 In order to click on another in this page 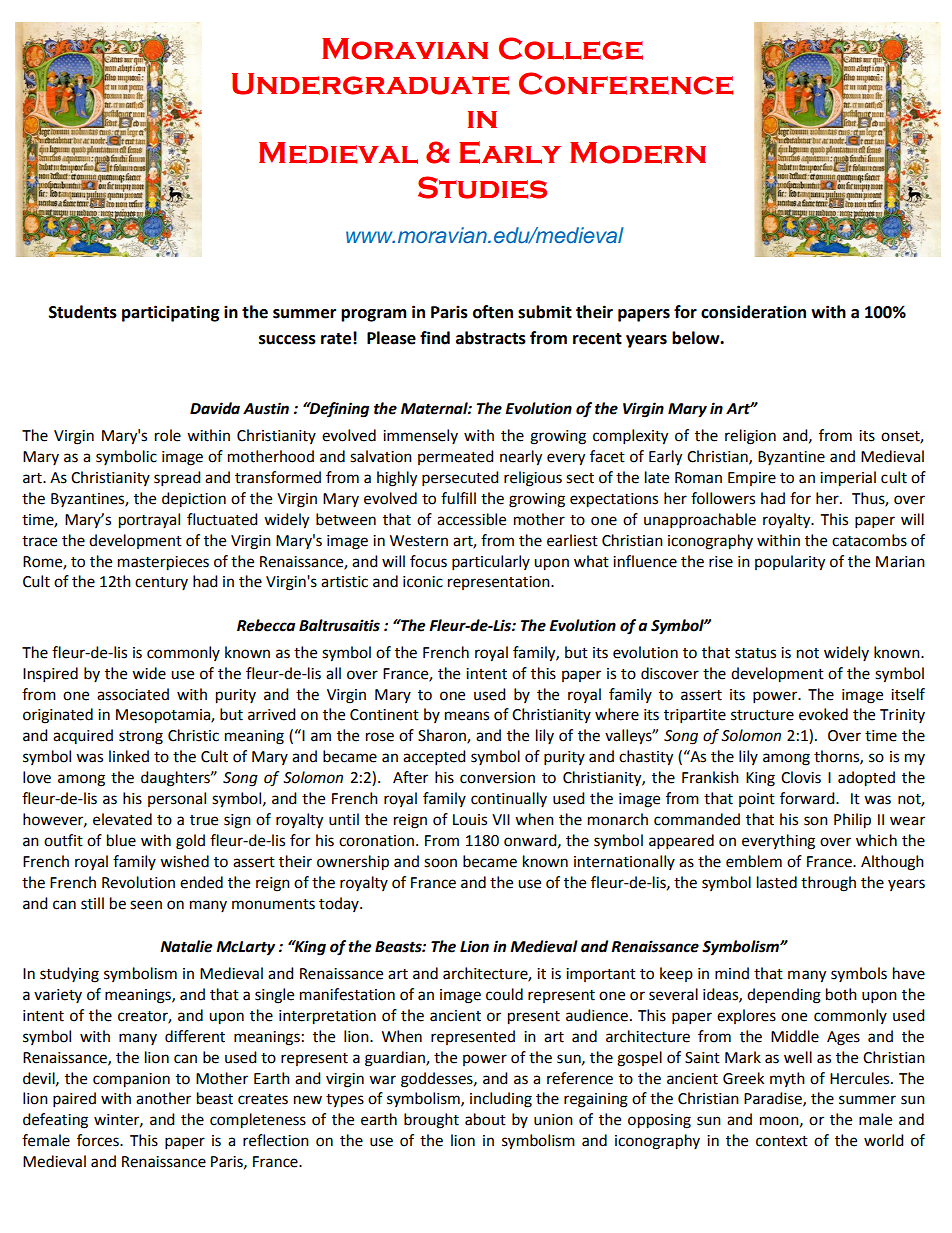, I will do `click(163, 1098)`.
